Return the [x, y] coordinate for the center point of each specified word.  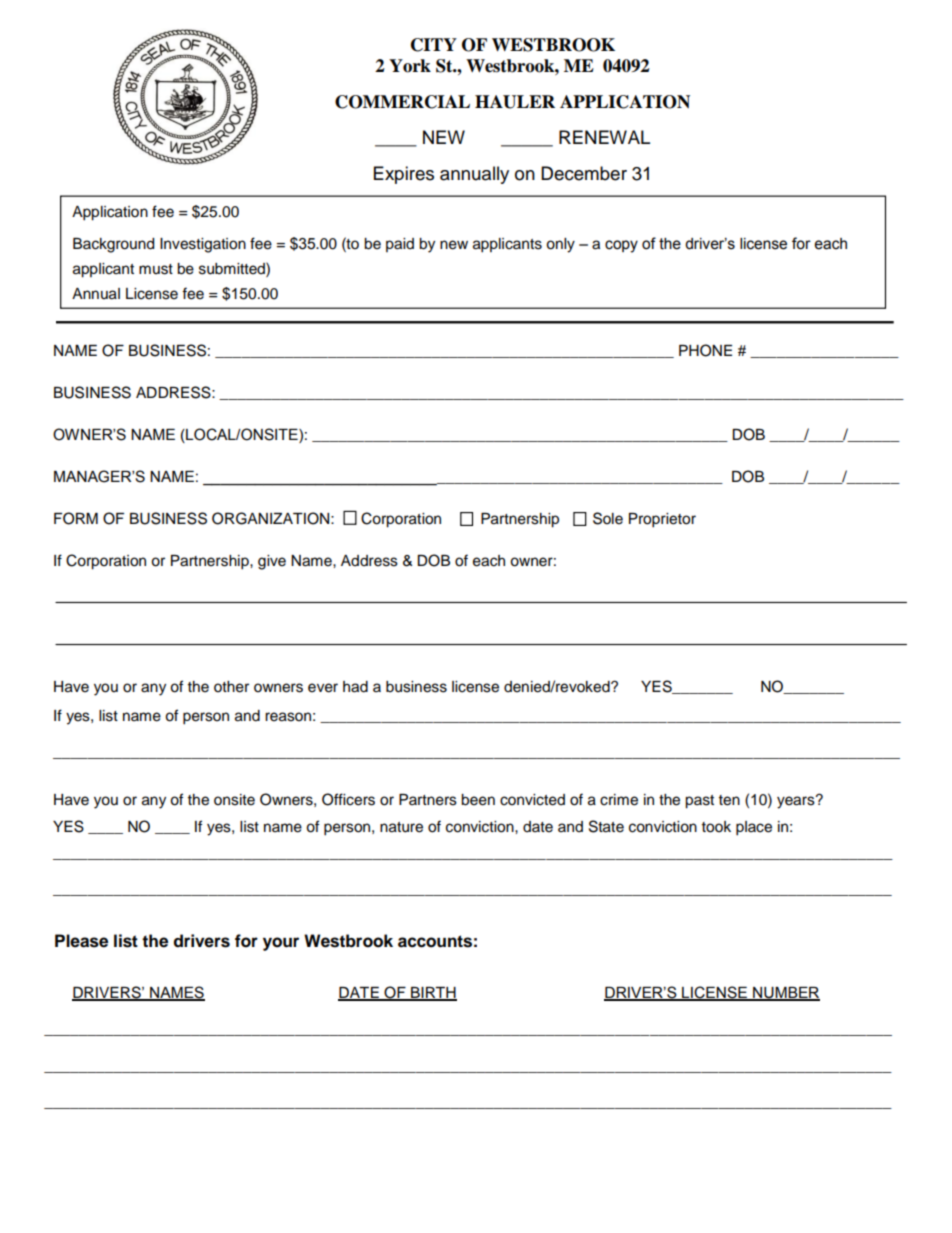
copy [621, 246]
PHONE [705, 350]
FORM [76, 518]
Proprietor [662, 520]
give [272, 562]
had [355, 687]
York [410, 66]
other [231, 687]
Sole [608, 518]
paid [400, 245]
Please [81, 941]
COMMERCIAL [402, 102]
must [156, 269]
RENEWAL [604, 137]
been [478, 800]
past [699, 802]
